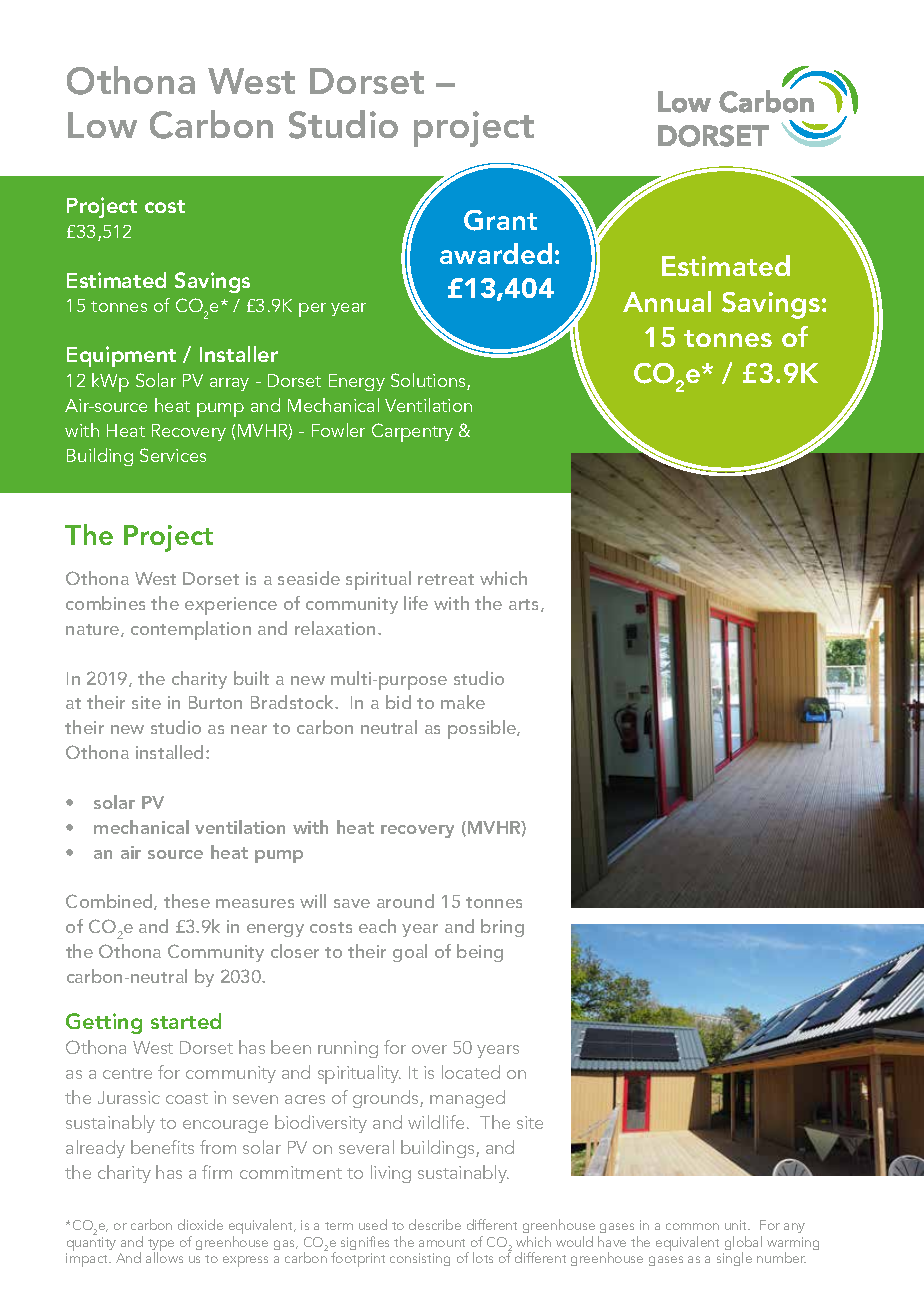 The height and width of the screenshot is (1308, 924). Describe the element at coordinates (161, 1246) in the screenshot. I see `type` at that location.
